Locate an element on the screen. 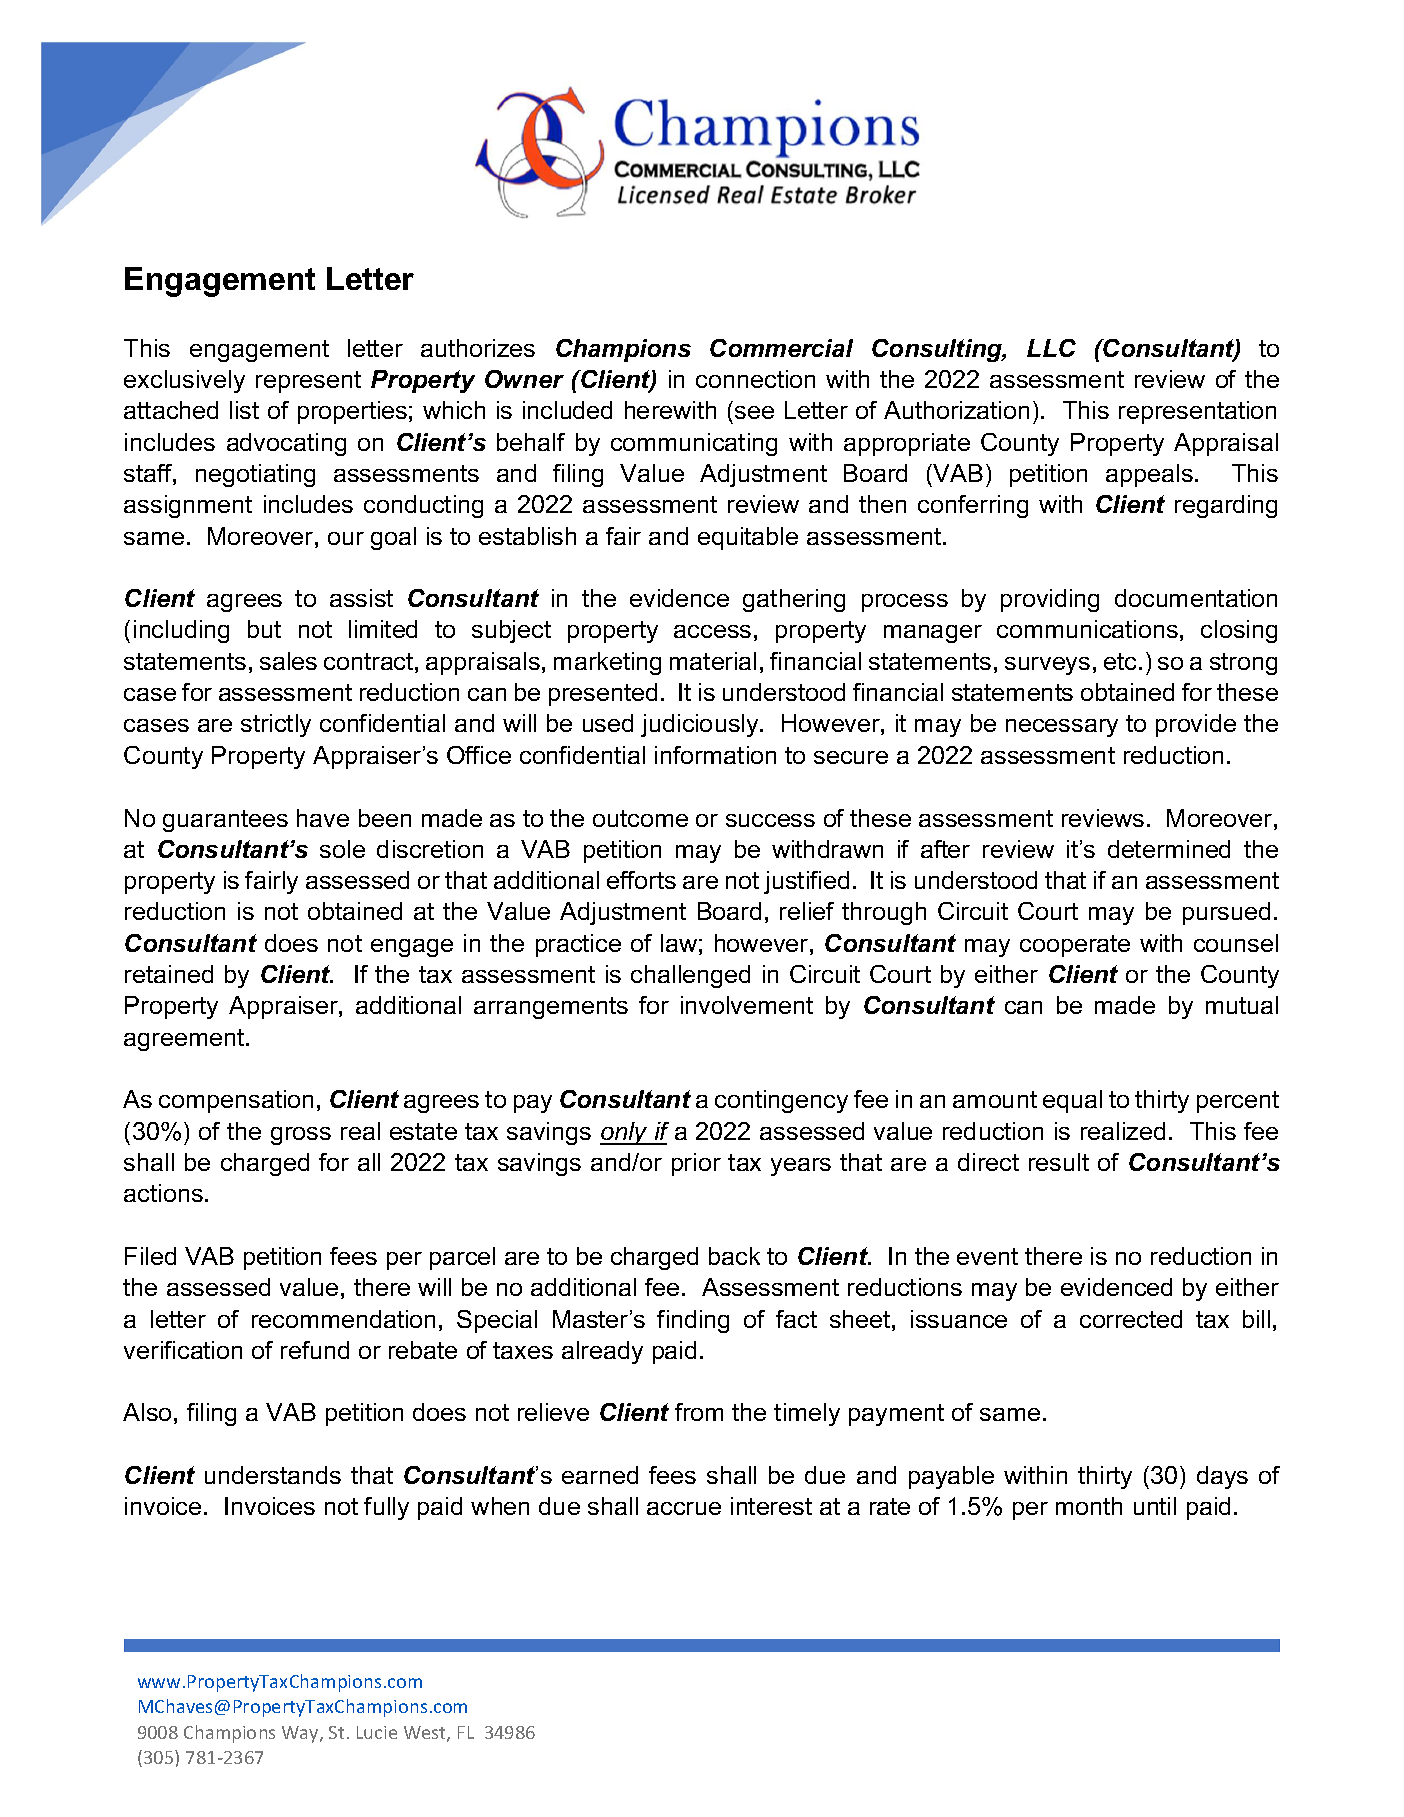 The image size is (1404, 1817). connection is located at coordinates (755, 379).
